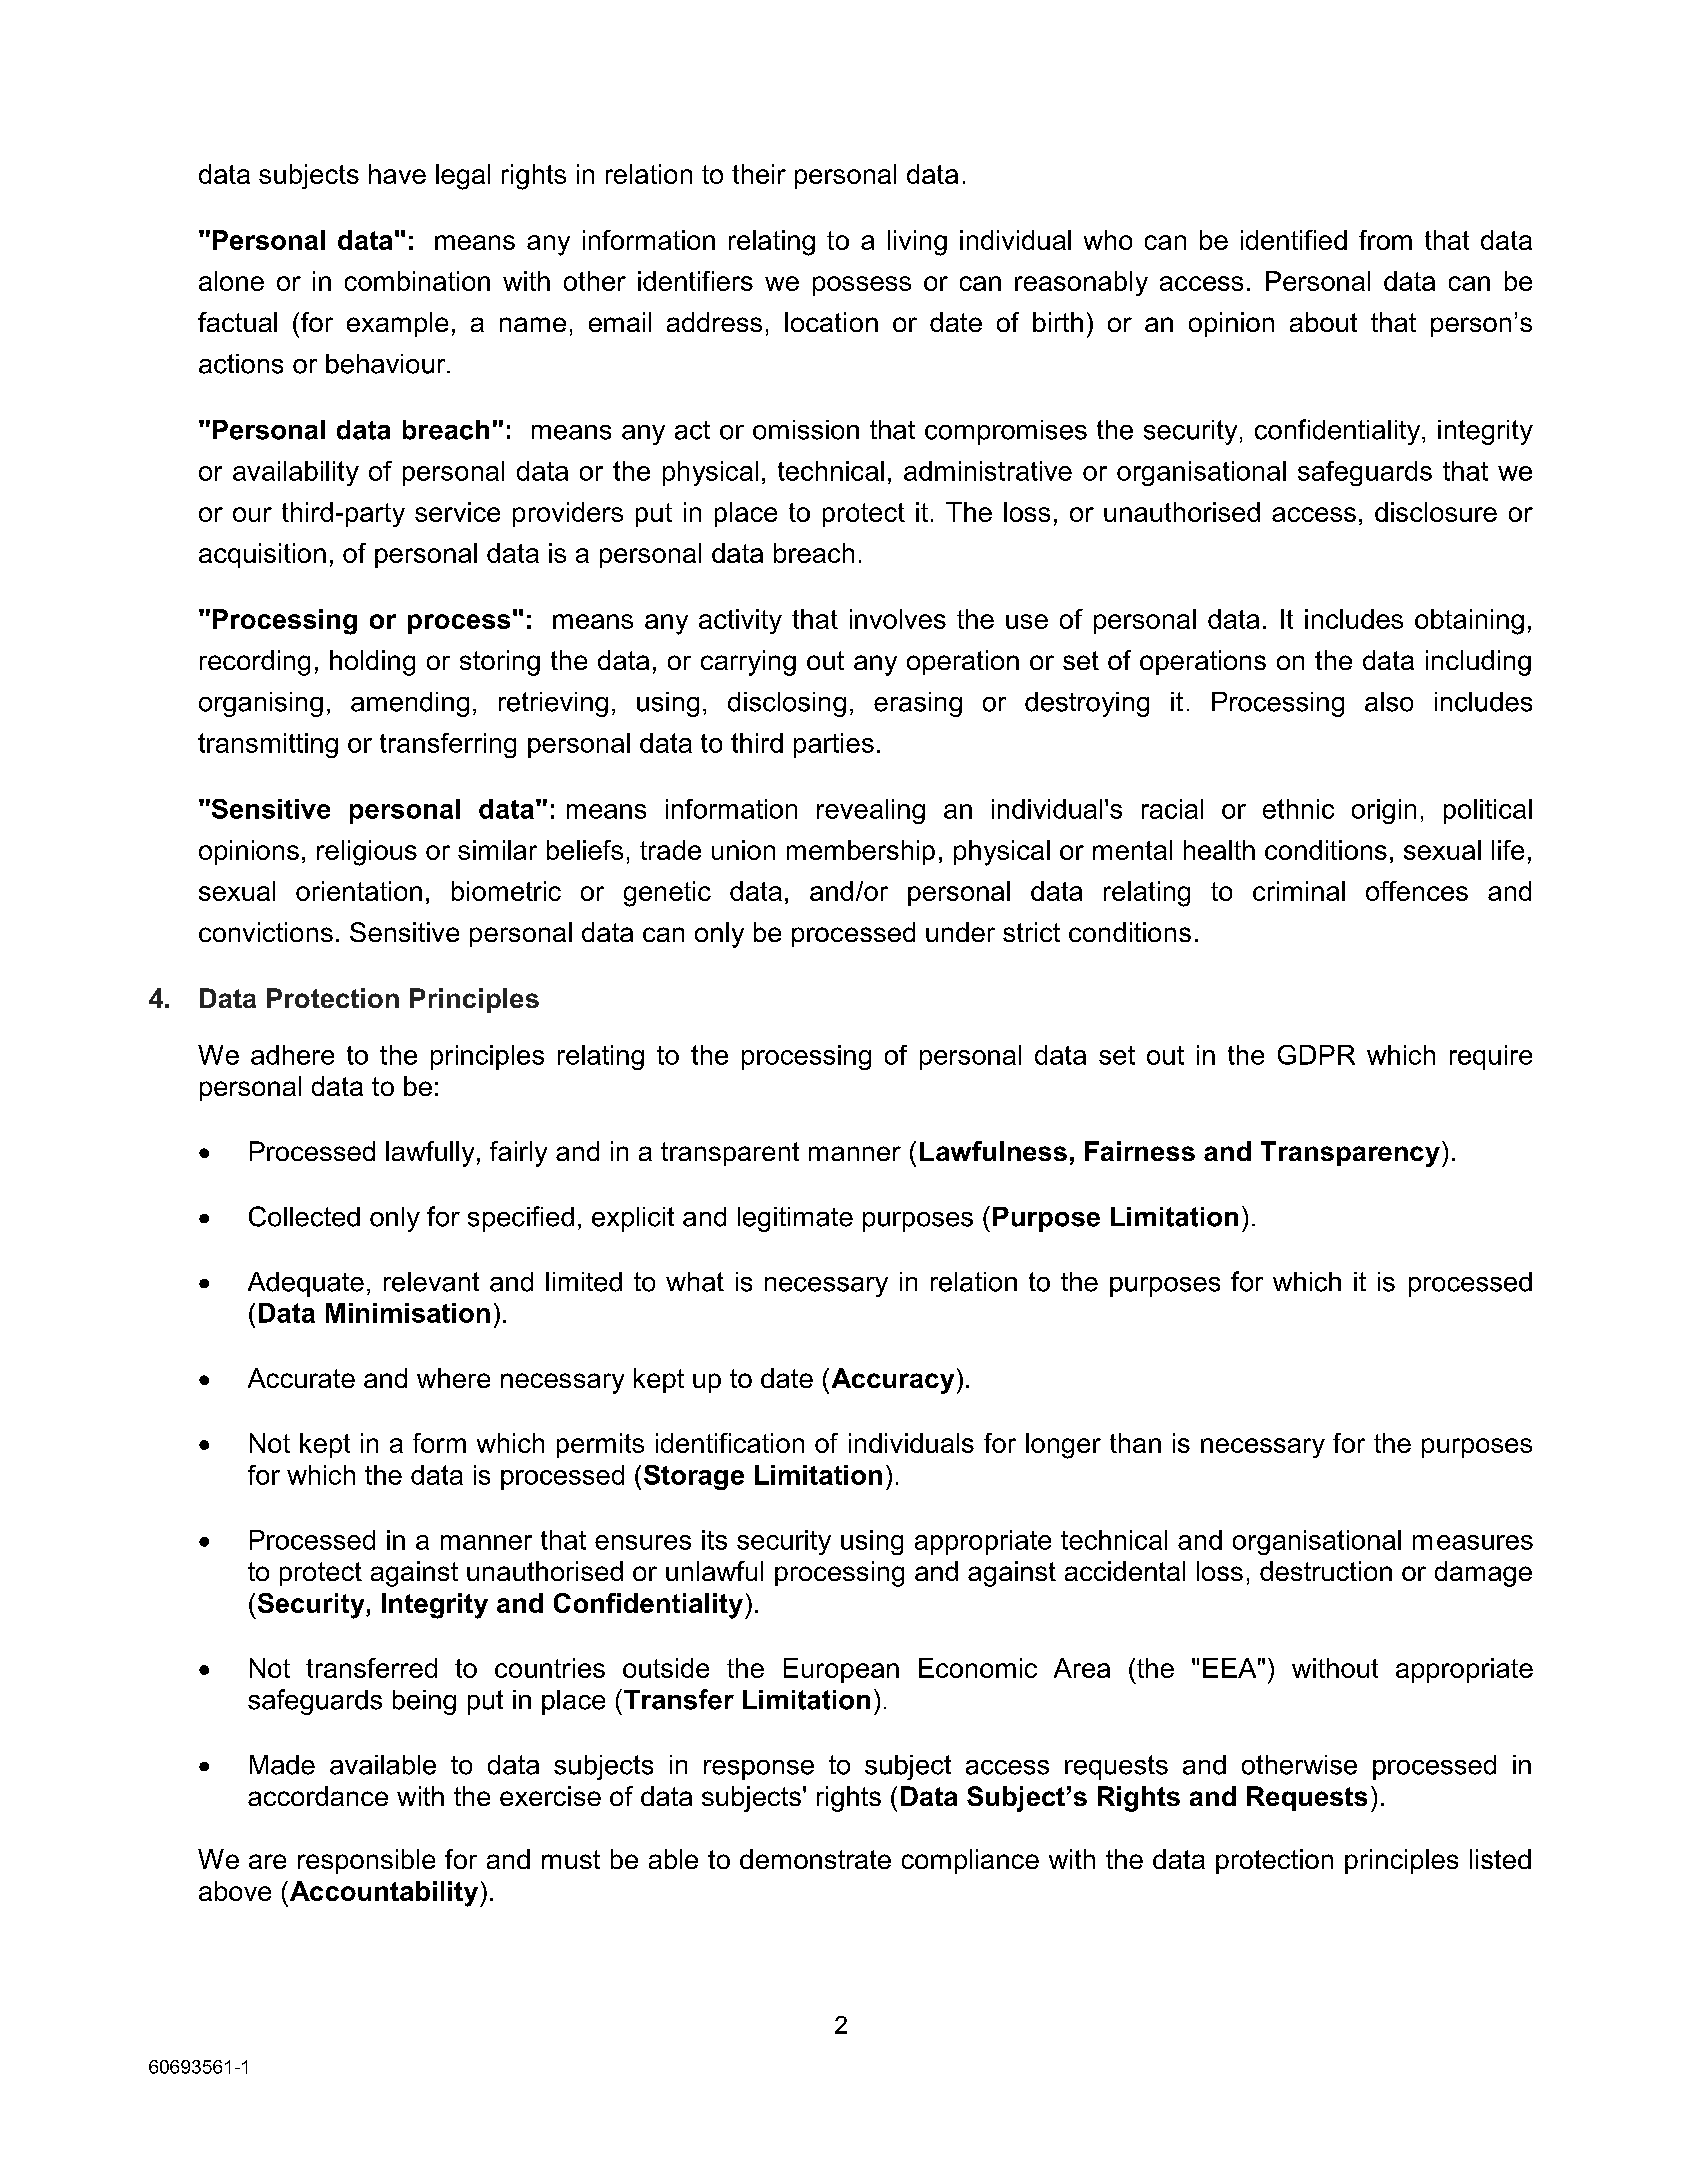  I want to click on adhere, so click(292, 1055).
